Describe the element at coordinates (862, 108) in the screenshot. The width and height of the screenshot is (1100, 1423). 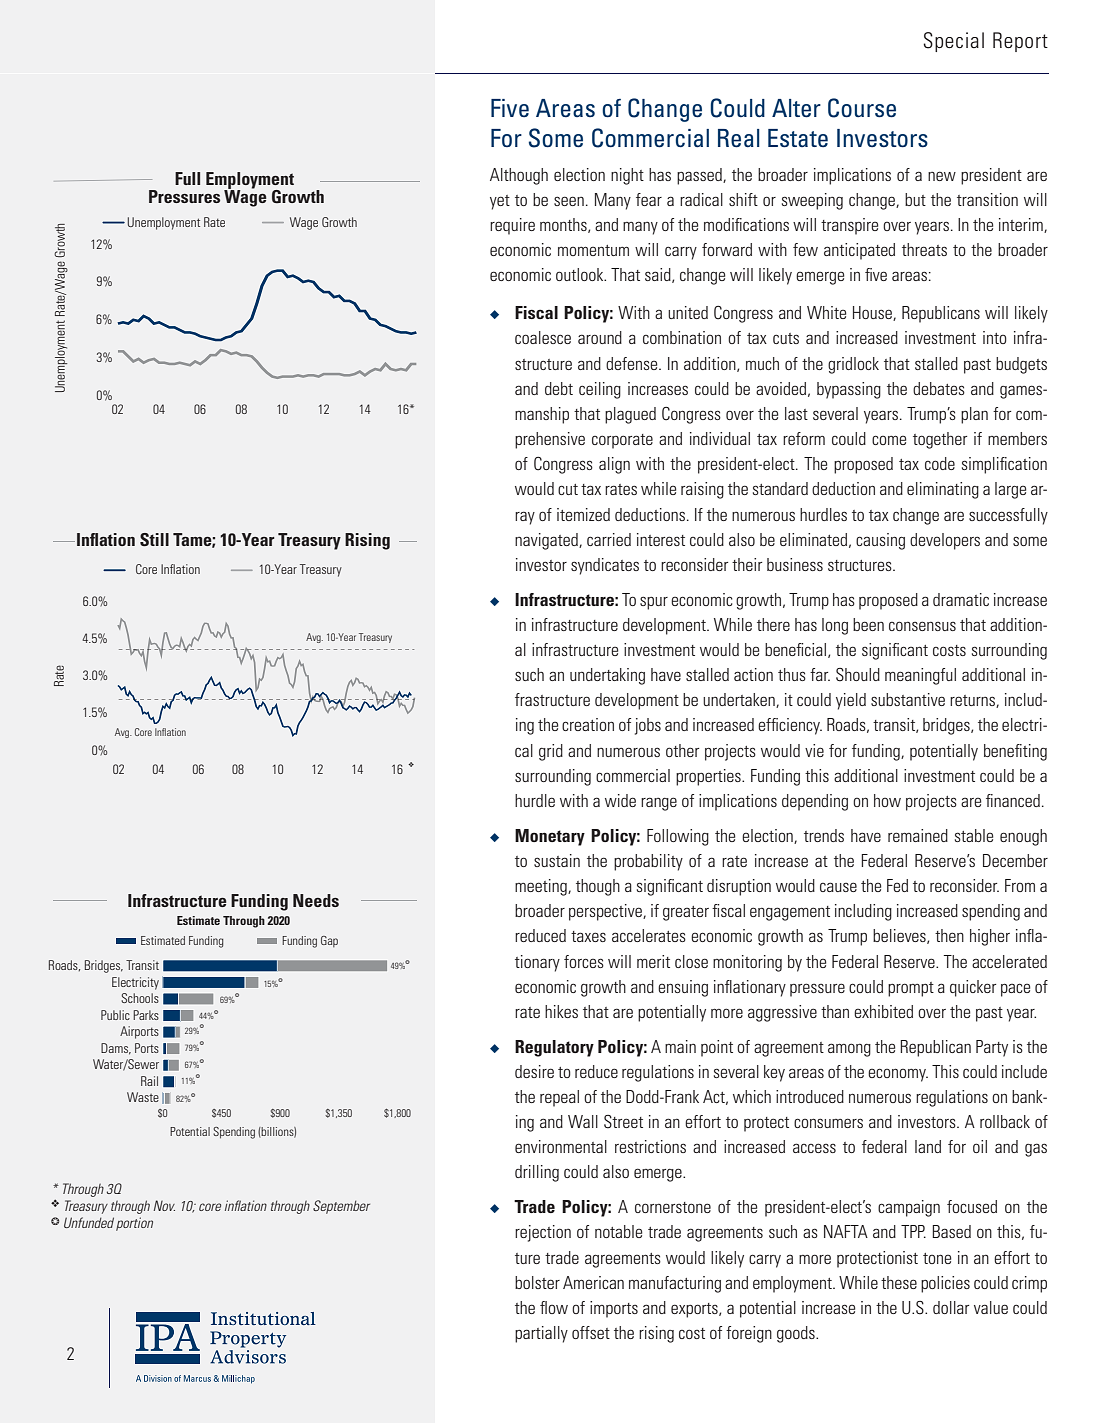
I see `Course` at that location.
